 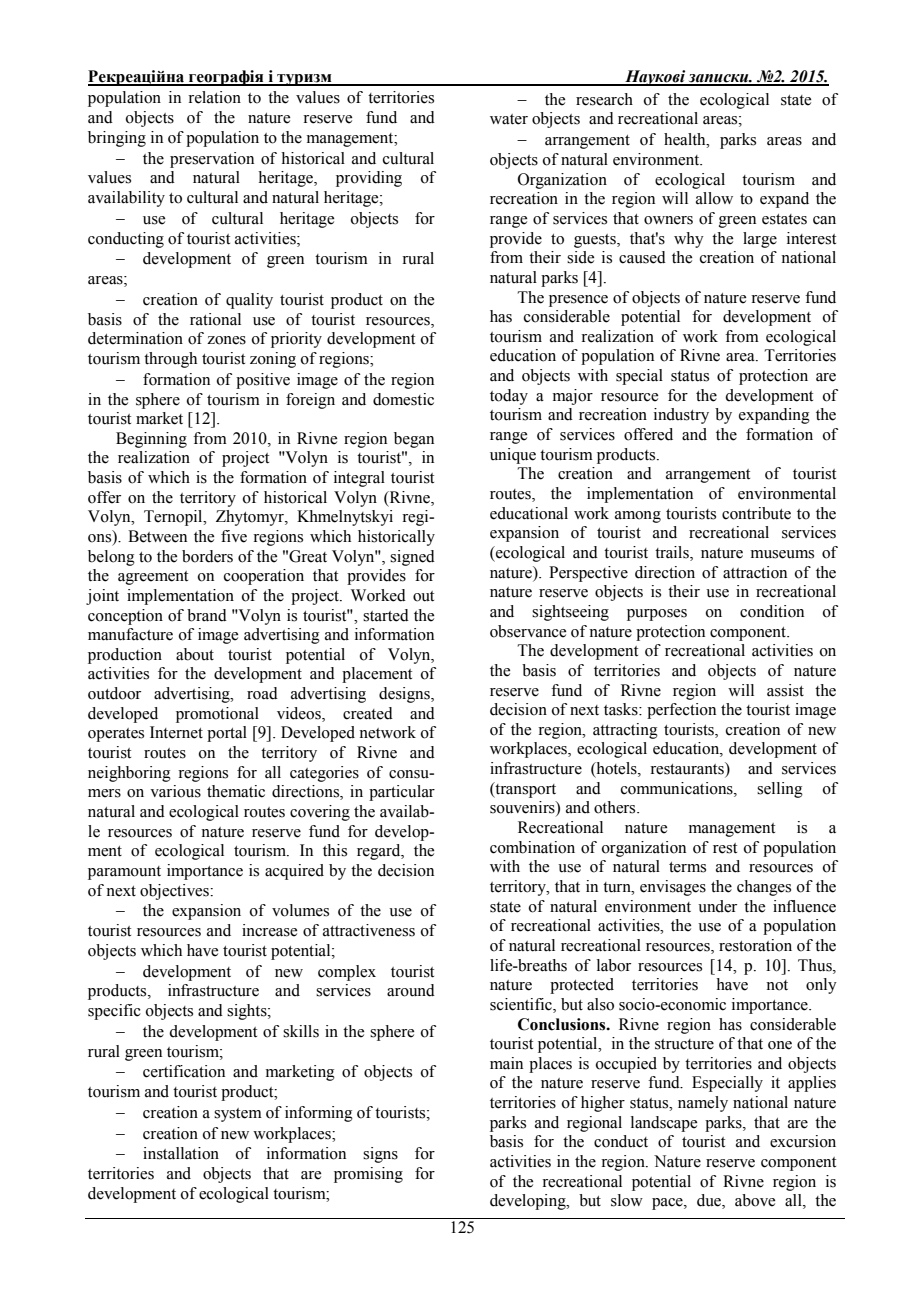 I want to click on objectives, so click(x=175, y=892).
